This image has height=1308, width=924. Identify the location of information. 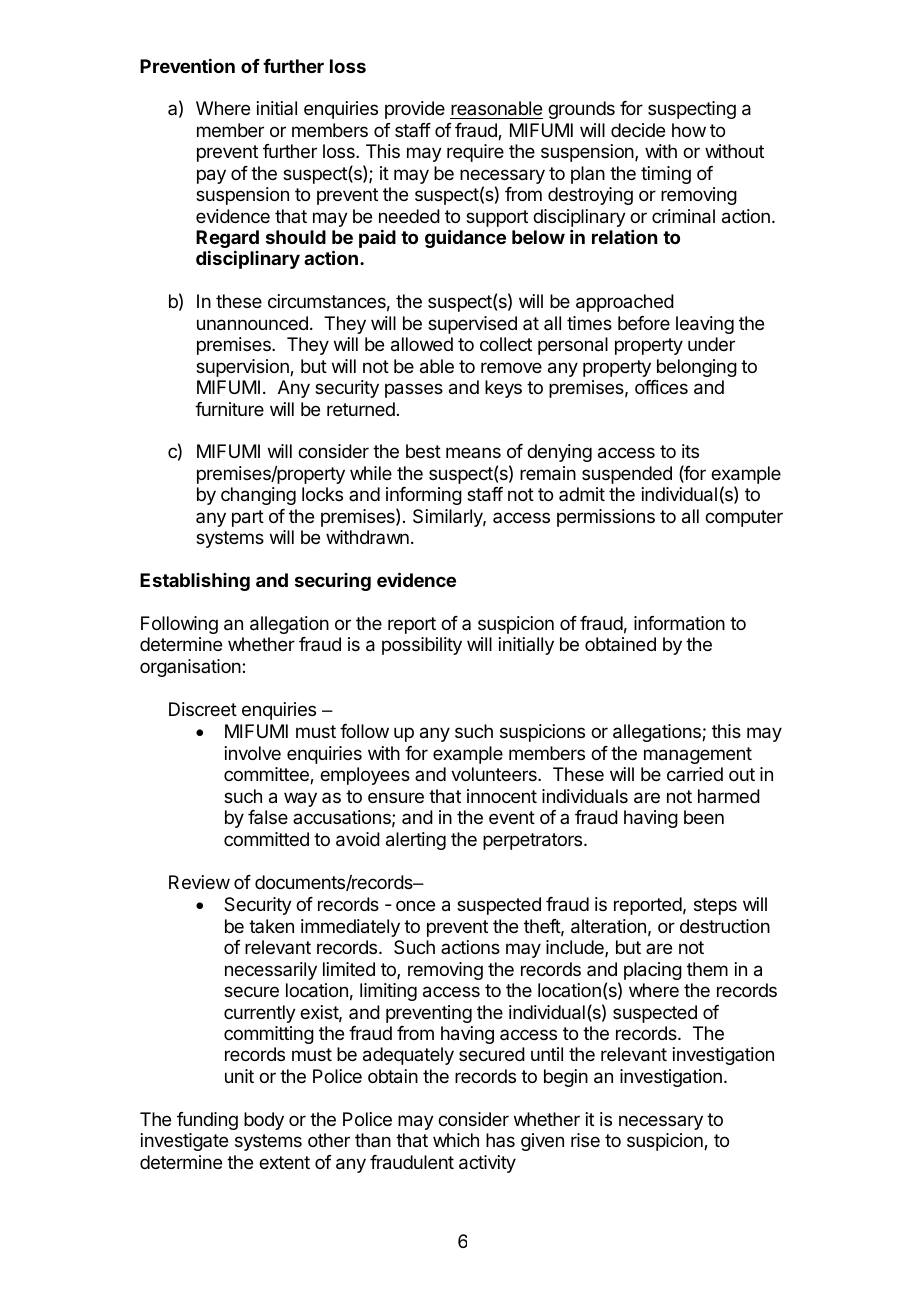
(679, 623).
